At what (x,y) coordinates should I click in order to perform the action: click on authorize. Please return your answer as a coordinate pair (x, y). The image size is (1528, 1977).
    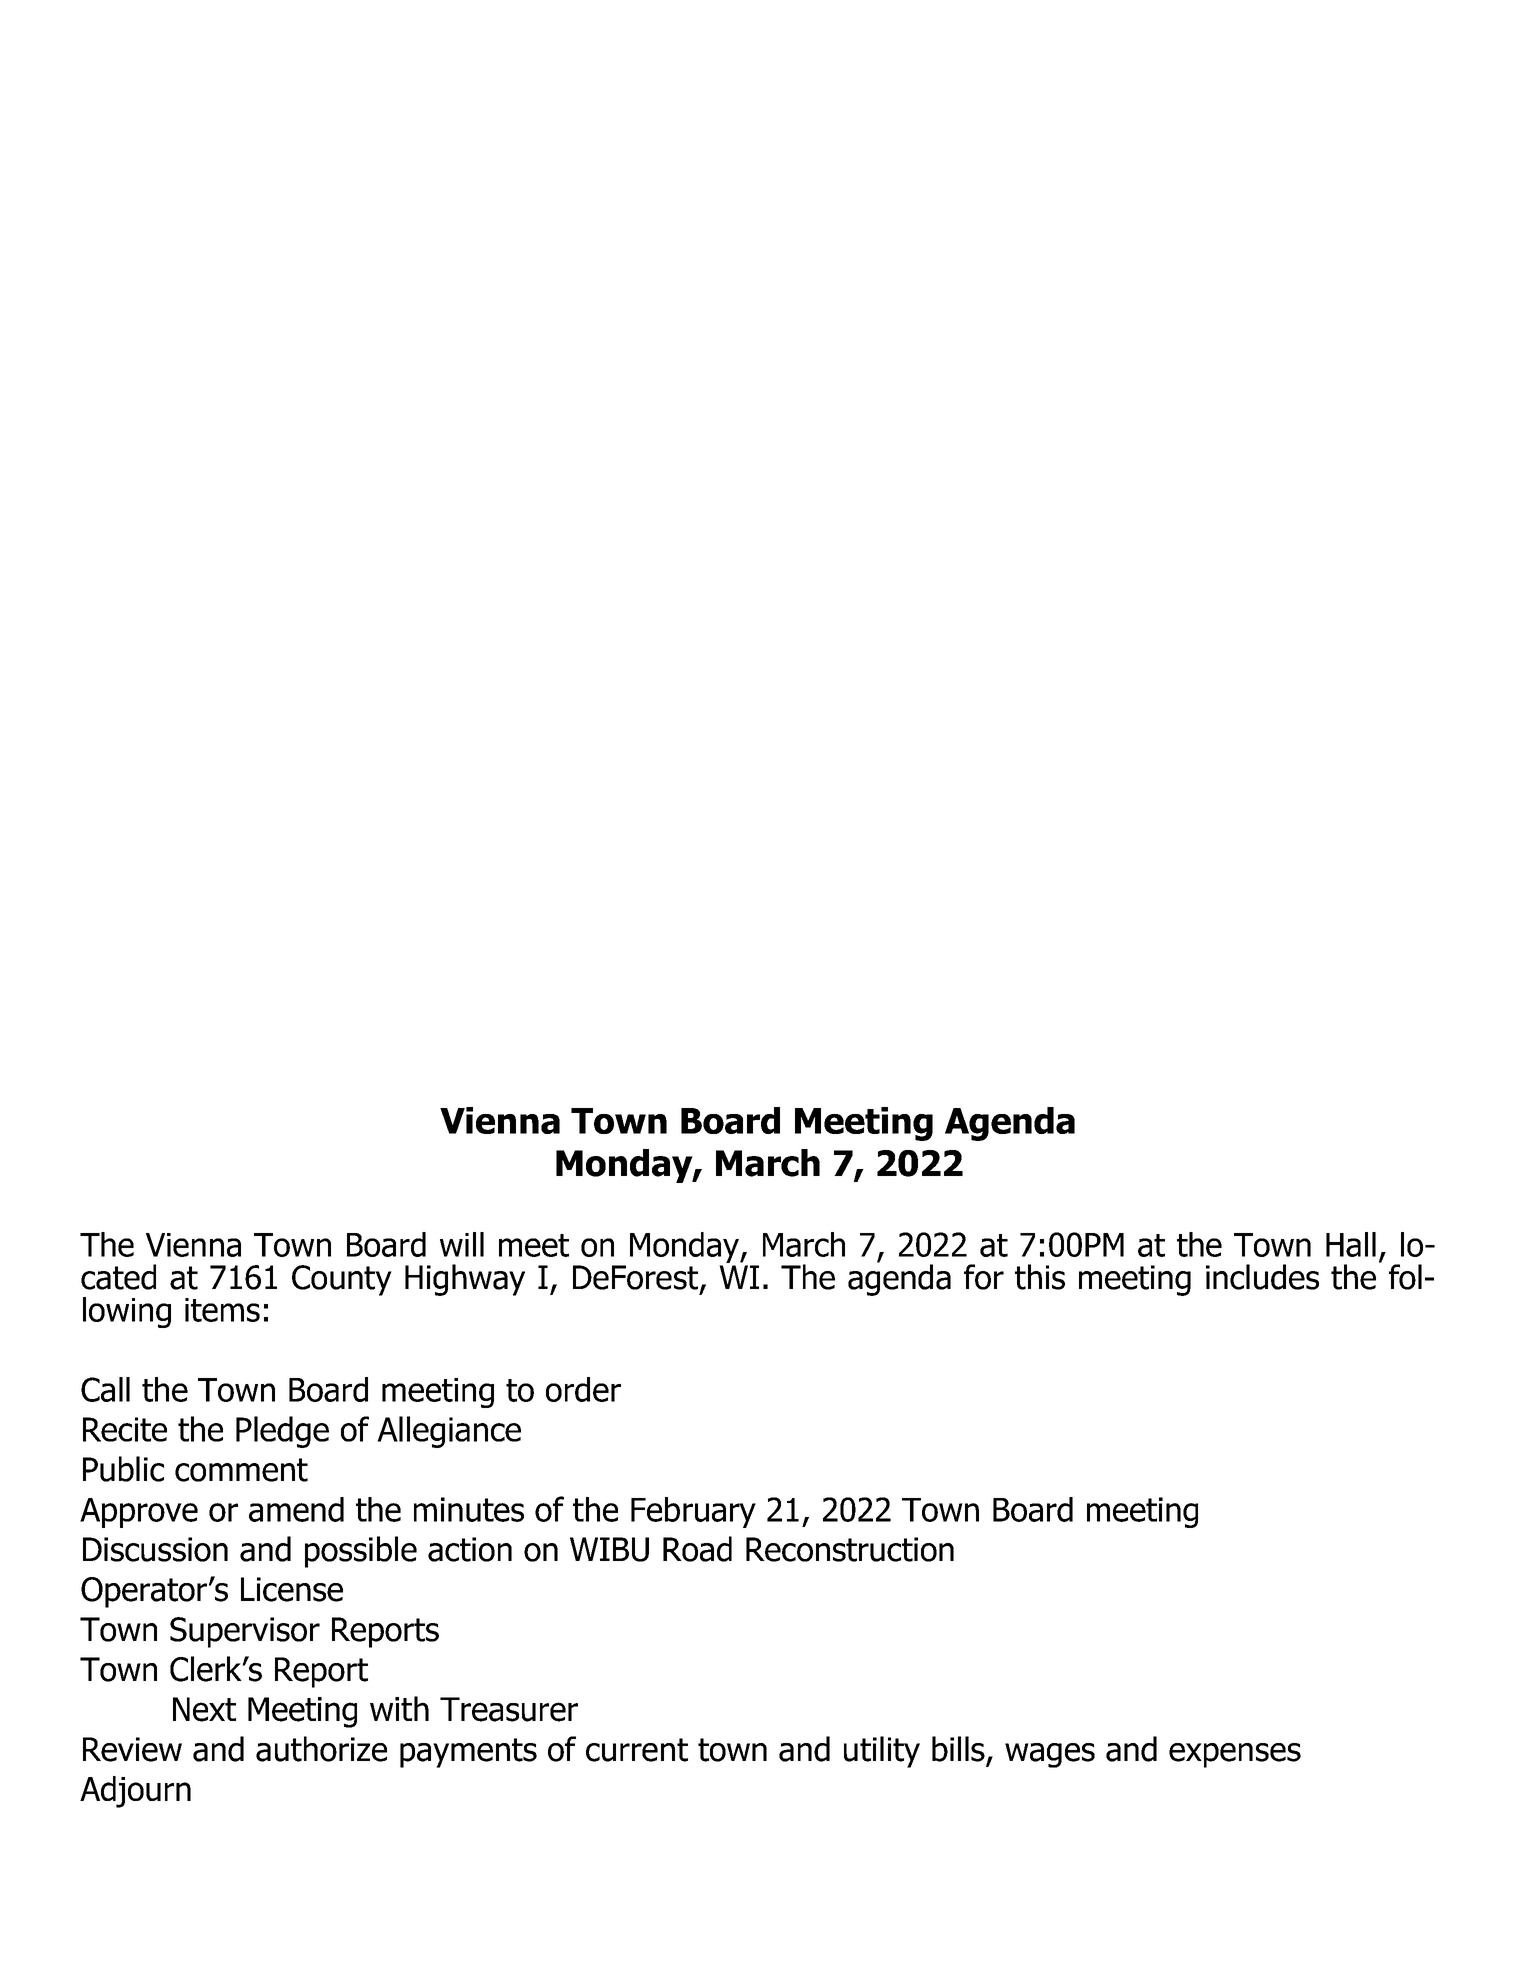
    Looking at the image, I should click on (321, 1749).
